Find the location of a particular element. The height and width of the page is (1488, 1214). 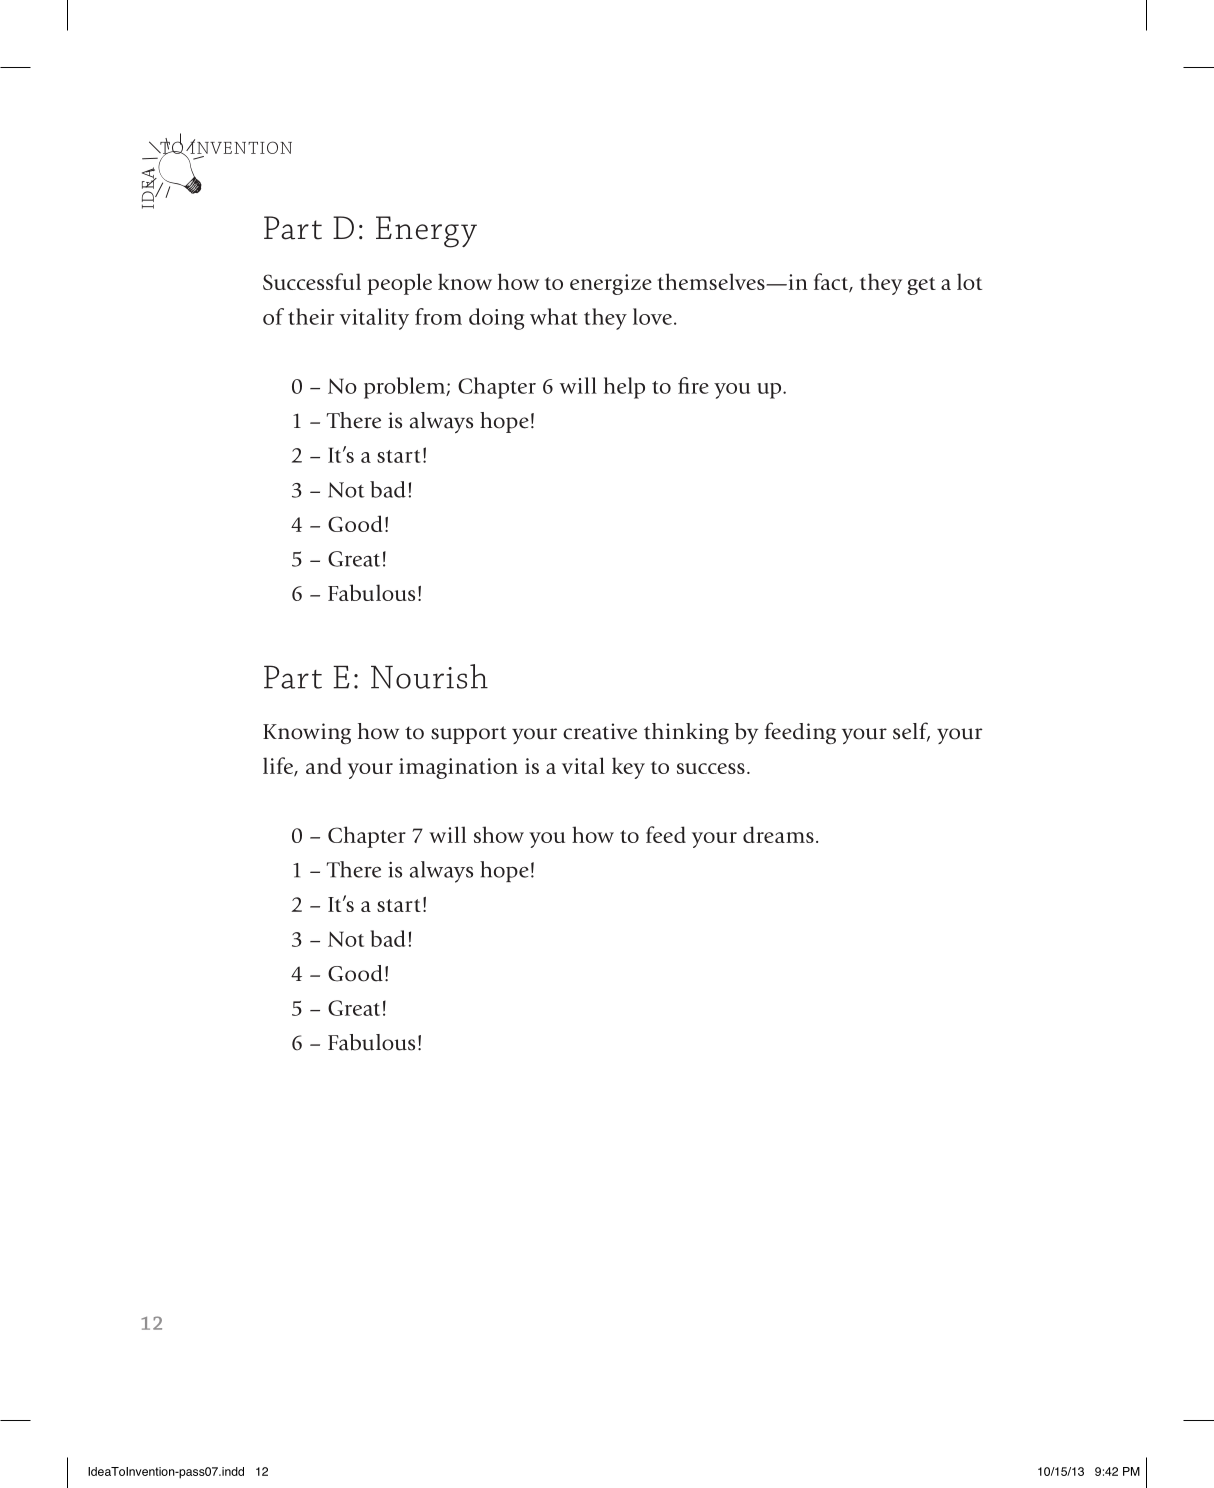

energize is located at coordinates (611, 284).
